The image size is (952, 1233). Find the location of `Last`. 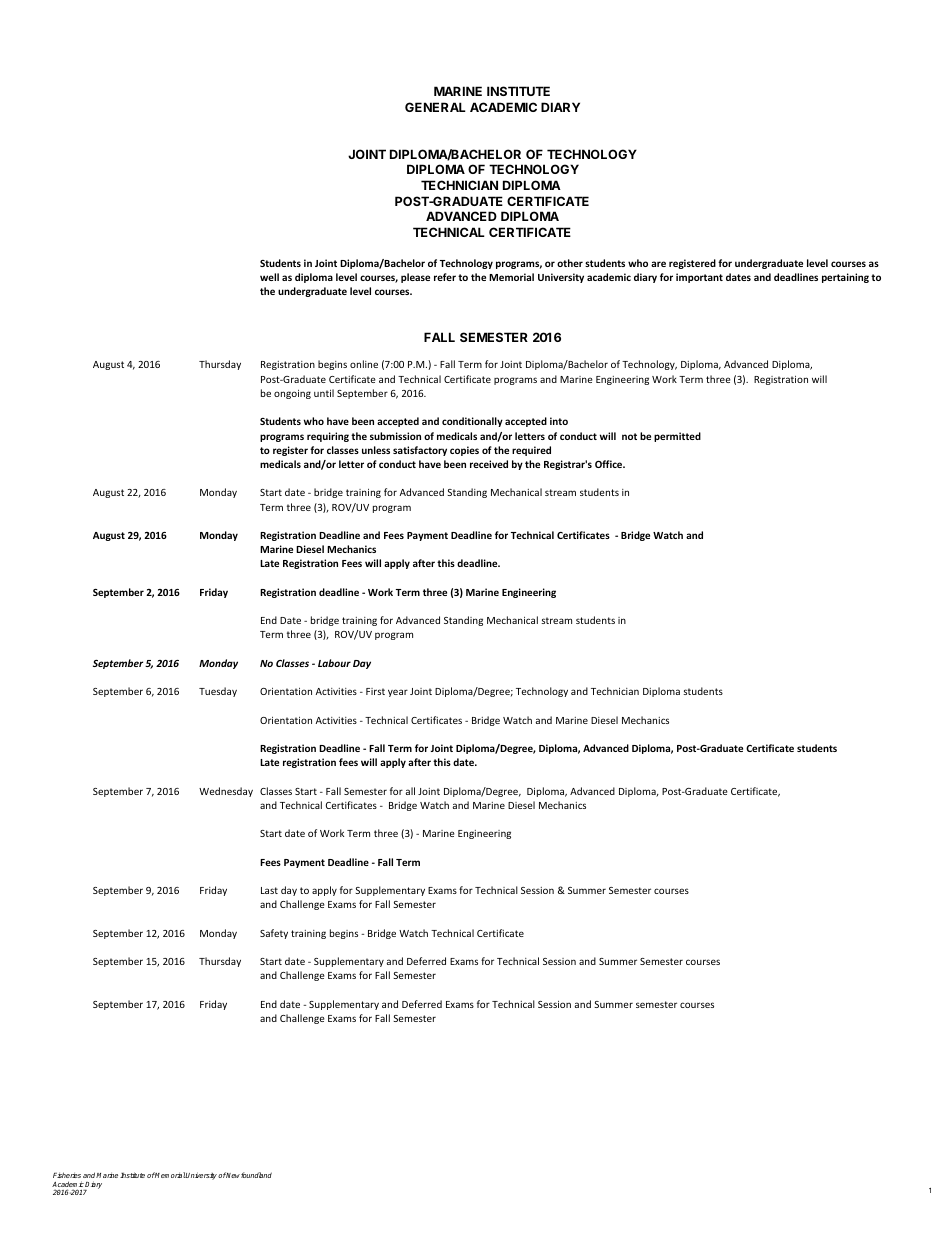

Last is located at coordinates (269, 890).
